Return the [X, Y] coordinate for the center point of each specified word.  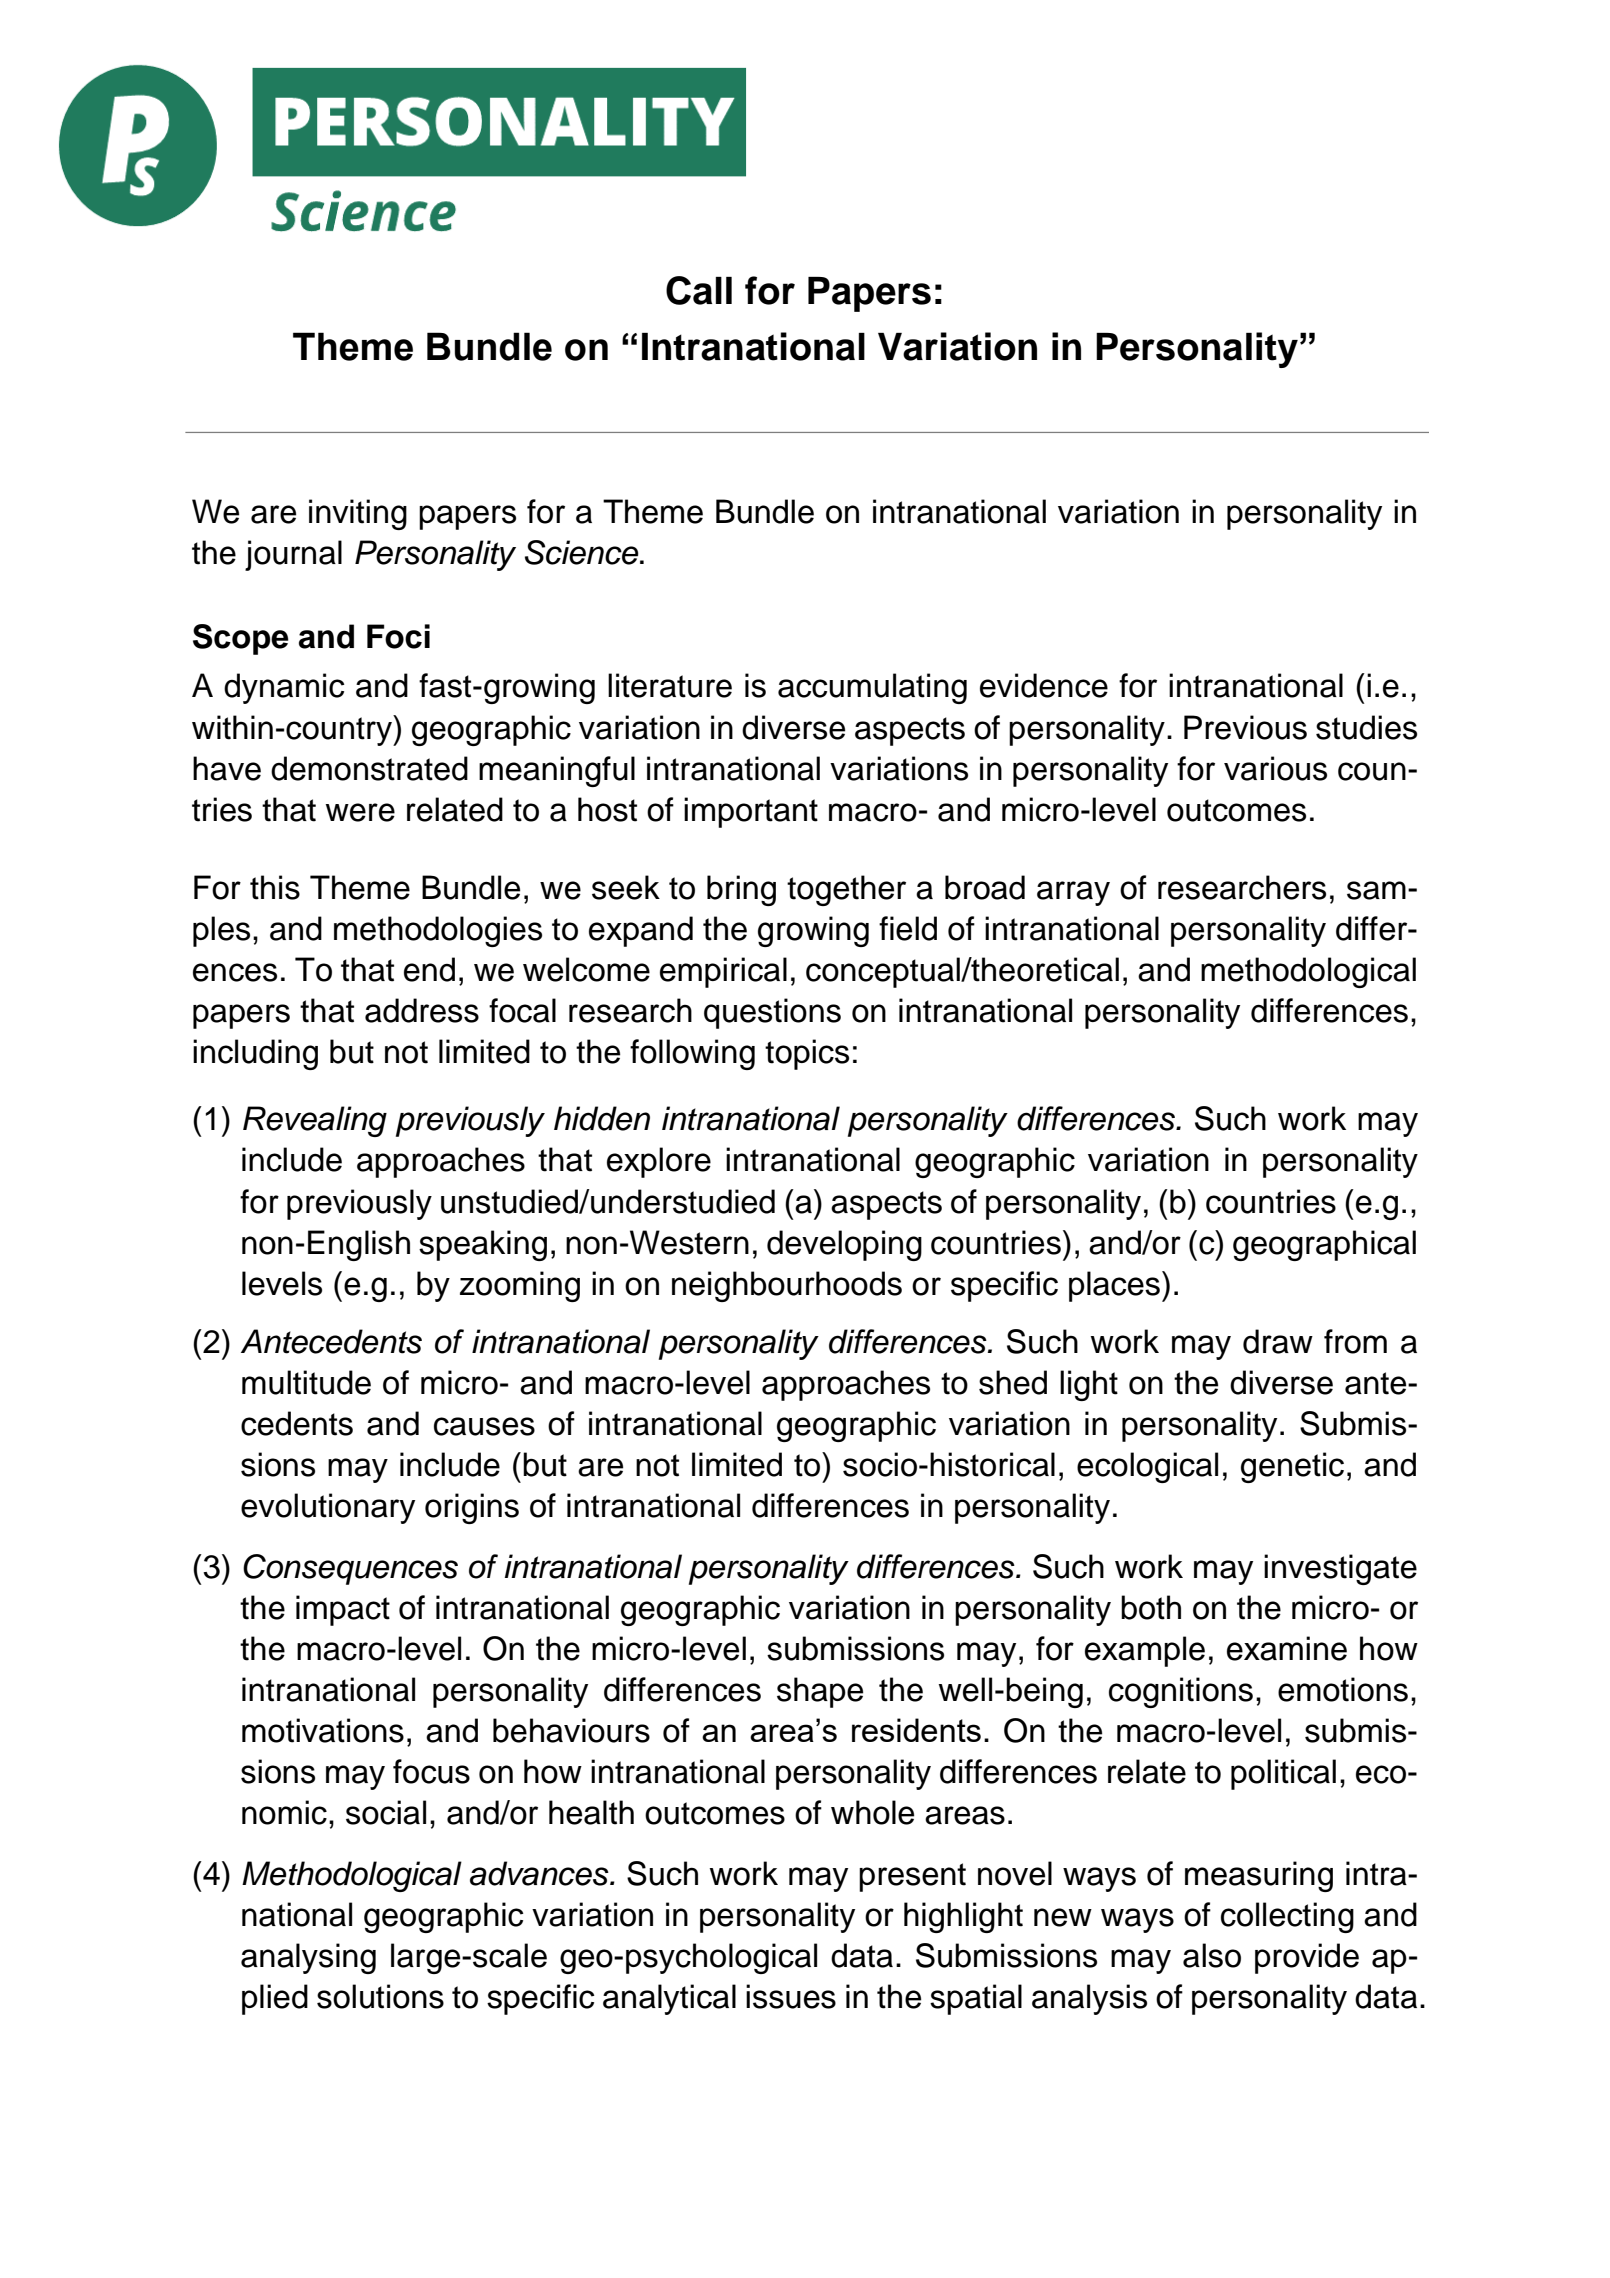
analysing [308, 1958]
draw [1278, 1341]
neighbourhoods [787, 1286]
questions [772, 1013]
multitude [306, 1382]
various [1275, 768]
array [1073, 893]
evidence [1044, 685]
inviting [358, 514]
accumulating [872, 688]
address [422, 1010]
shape [820, 1692]
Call [699, 290]
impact [343, 1610]
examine [1287, 1648]
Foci [398, 636]
